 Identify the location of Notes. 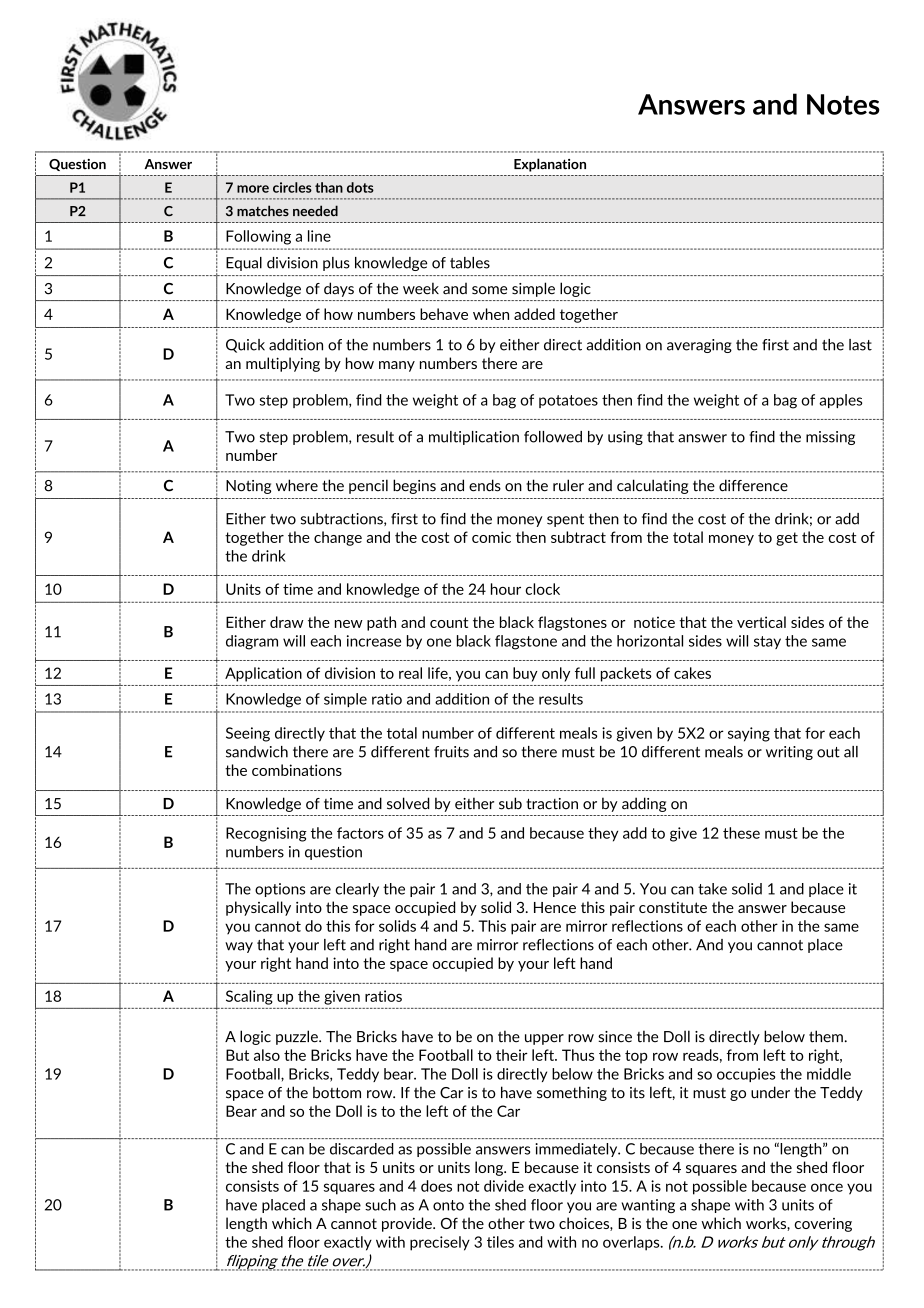
(843, 104).
